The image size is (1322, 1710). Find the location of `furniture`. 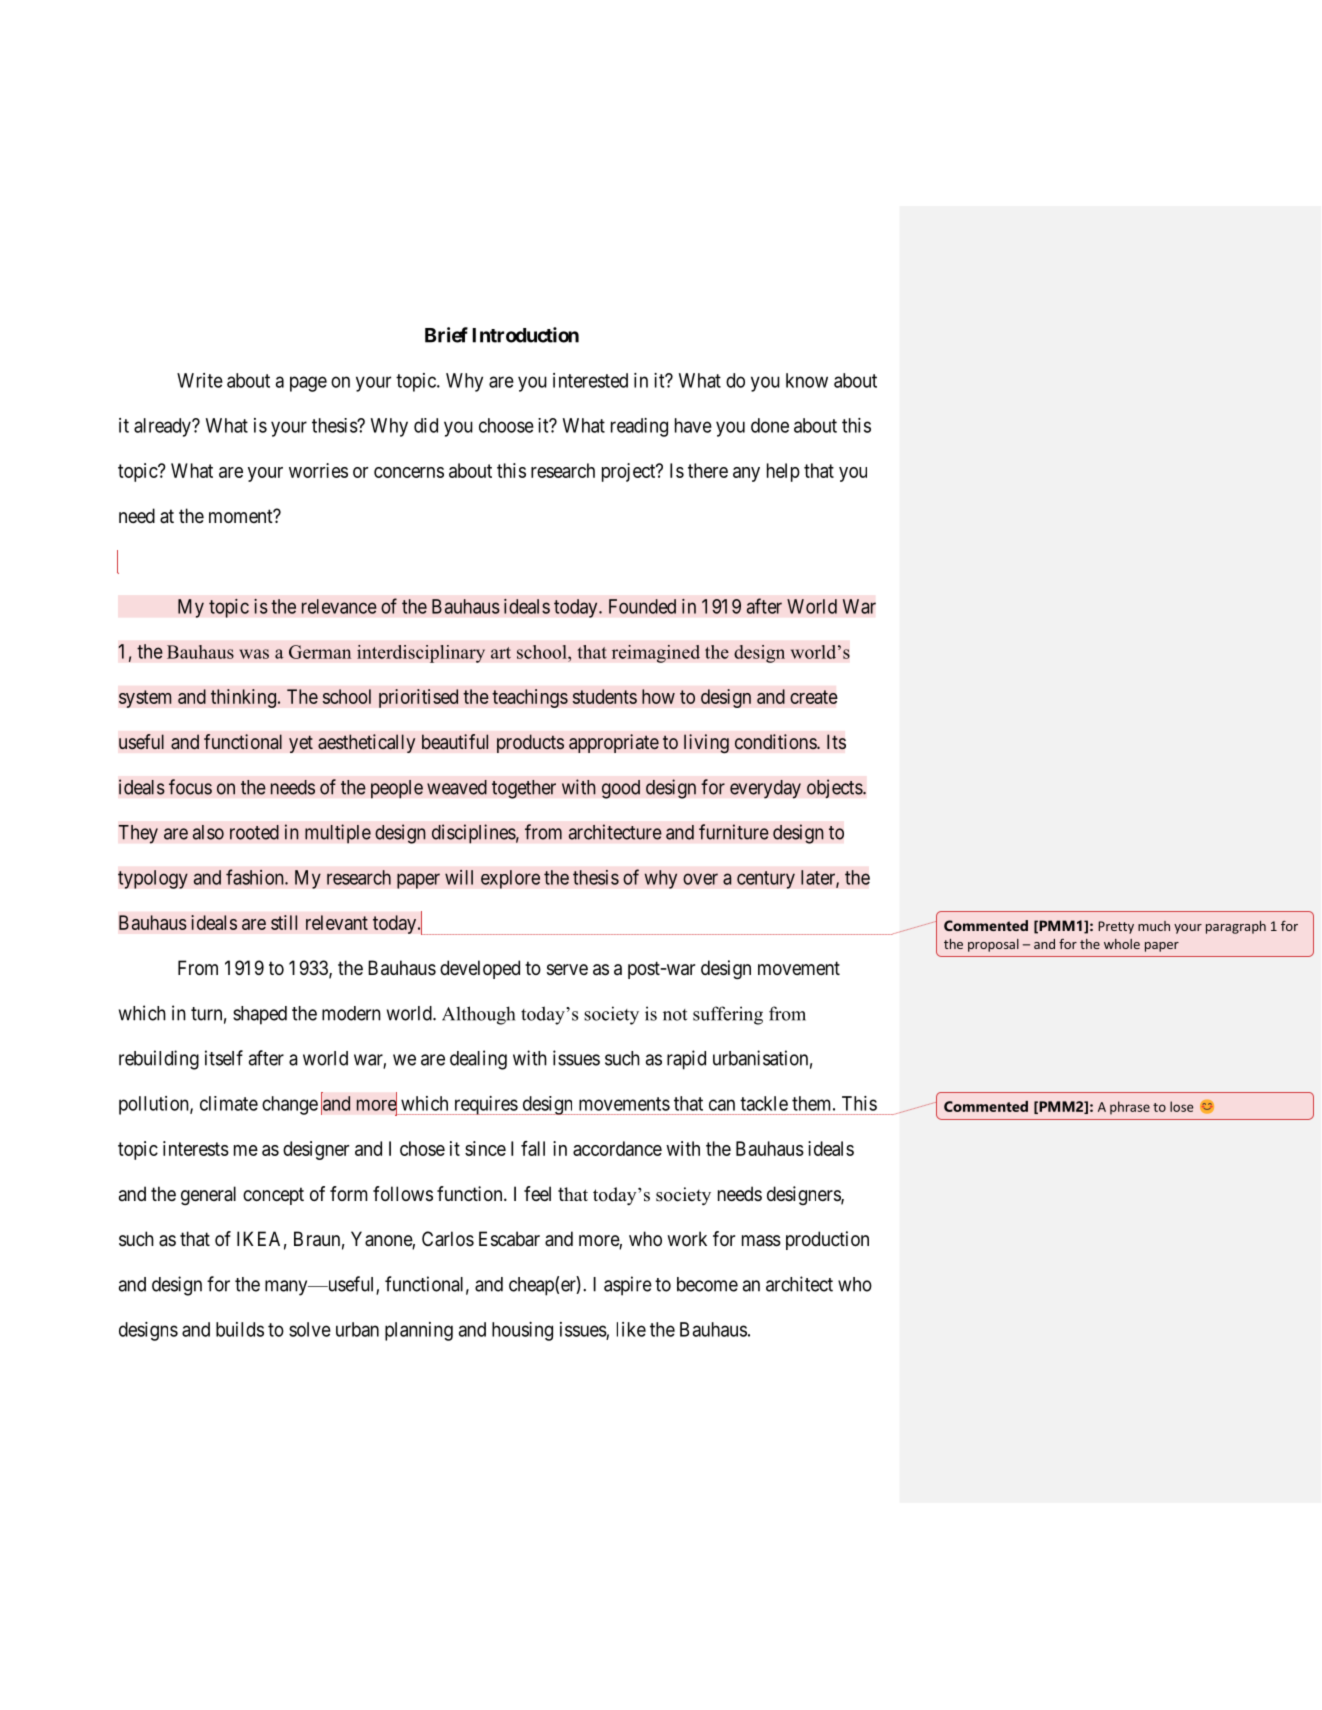

furniture is located at coordinates (734, 832).
